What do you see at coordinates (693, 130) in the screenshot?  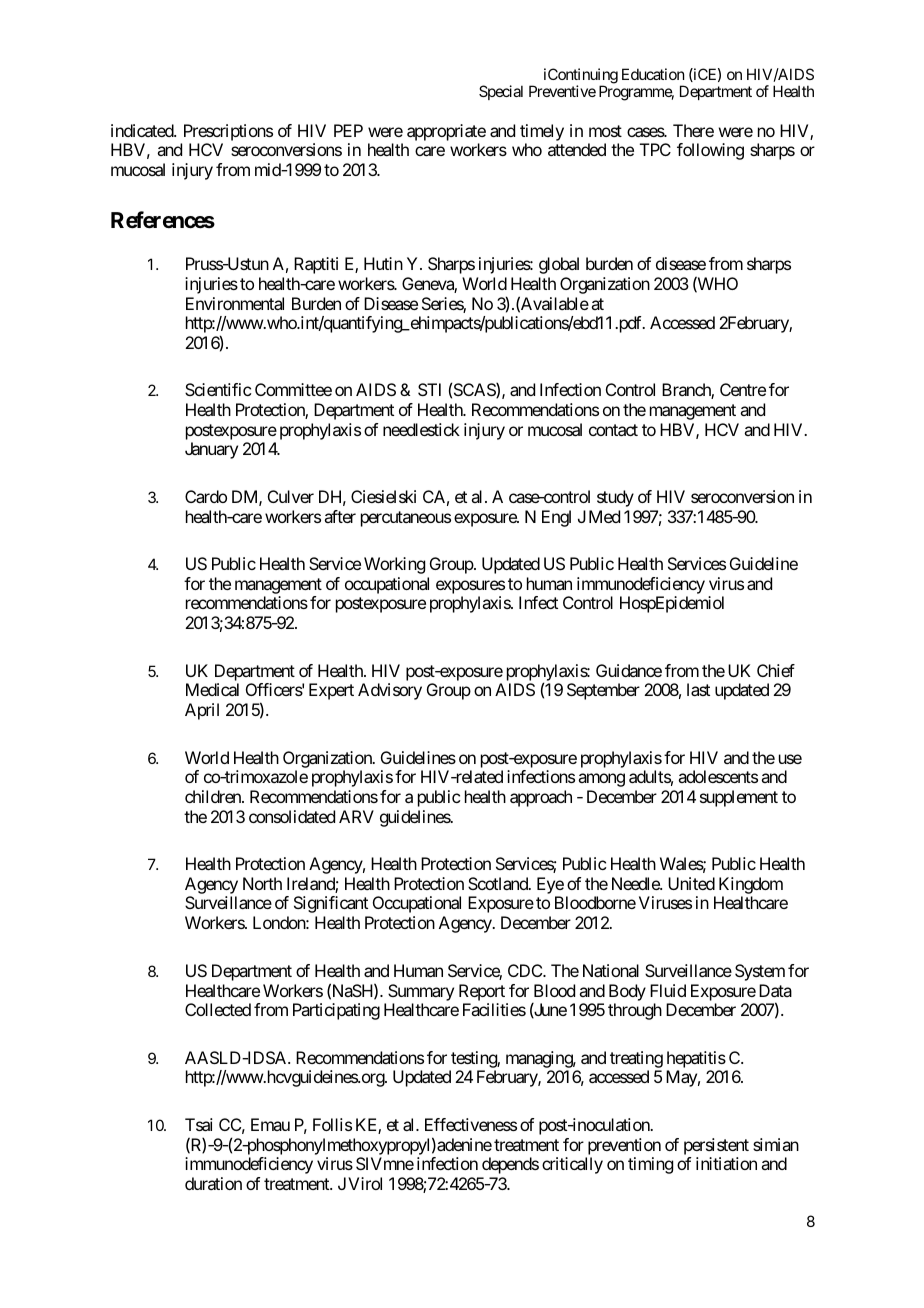 I see `There` at bounding box center [693, 130].
